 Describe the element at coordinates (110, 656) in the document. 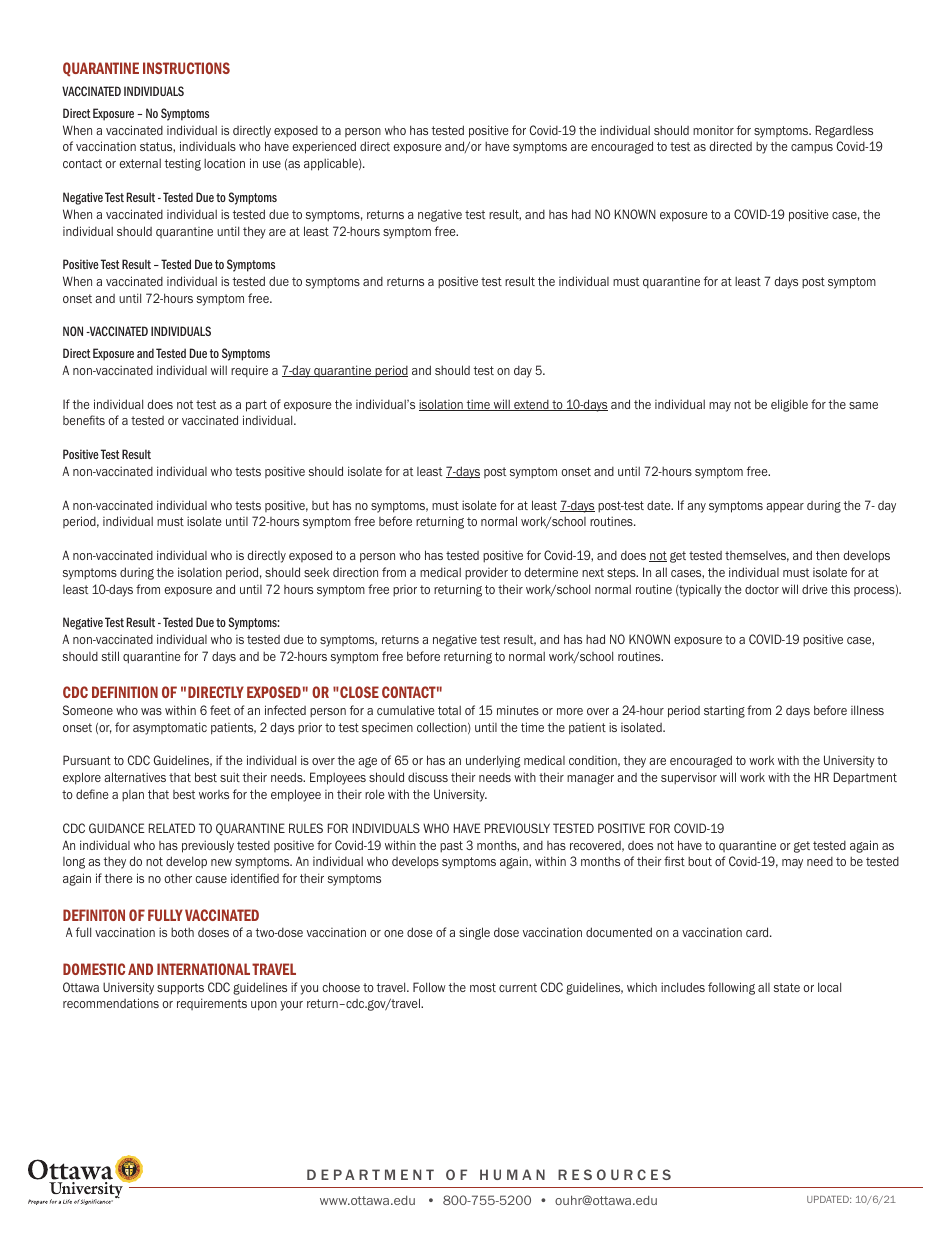

I see `still` at that location.
